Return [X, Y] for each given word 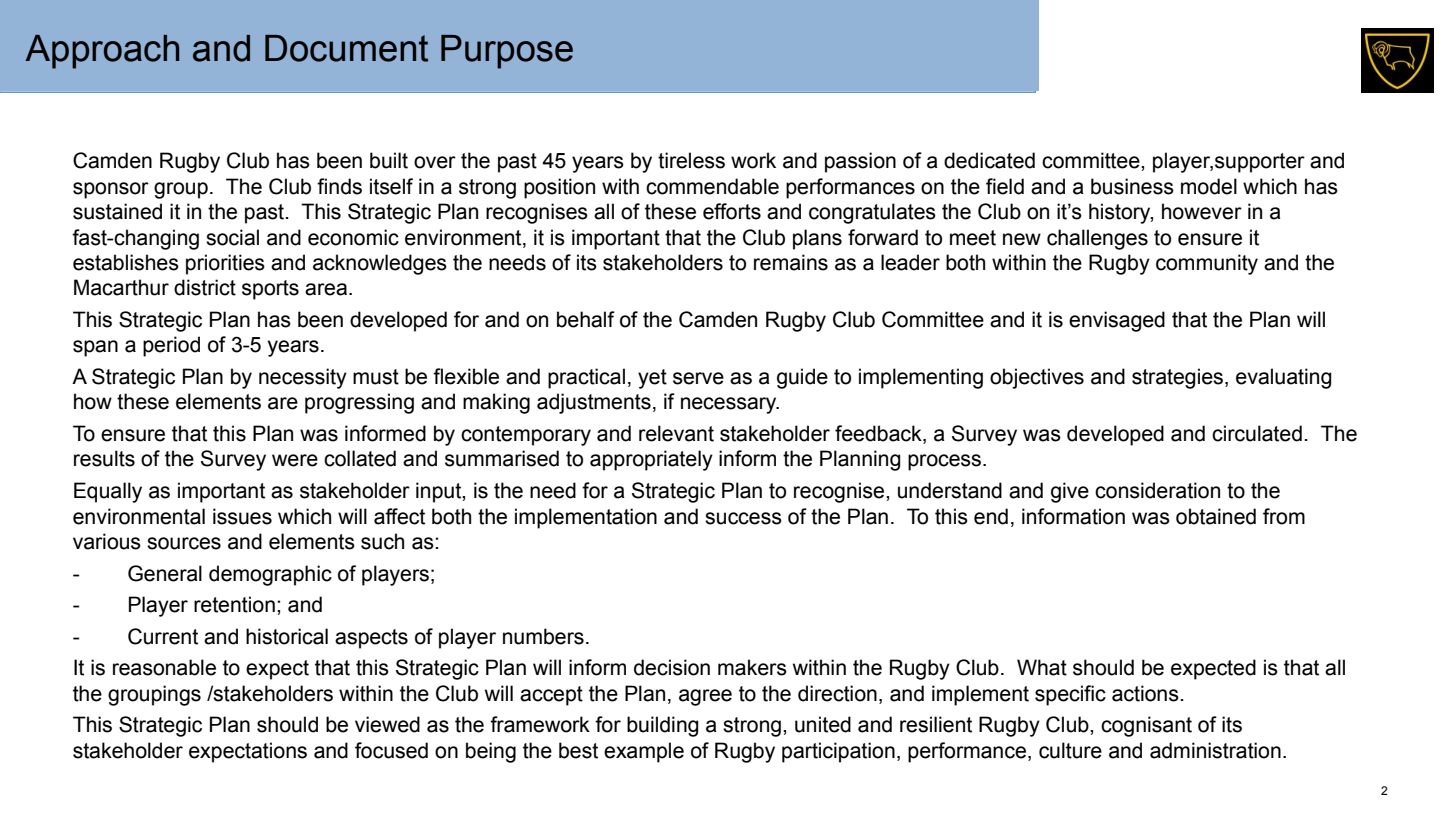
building [663, 726]
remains [791, 262]
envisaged [1117, 321]
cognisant [1146, 726]
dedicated [989, 160]
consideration [1157, 490]
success [743, 518]
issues [242, 516]
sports [270, 290]
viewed [387, 724]
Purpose [507, 52]
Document [346, 48]
